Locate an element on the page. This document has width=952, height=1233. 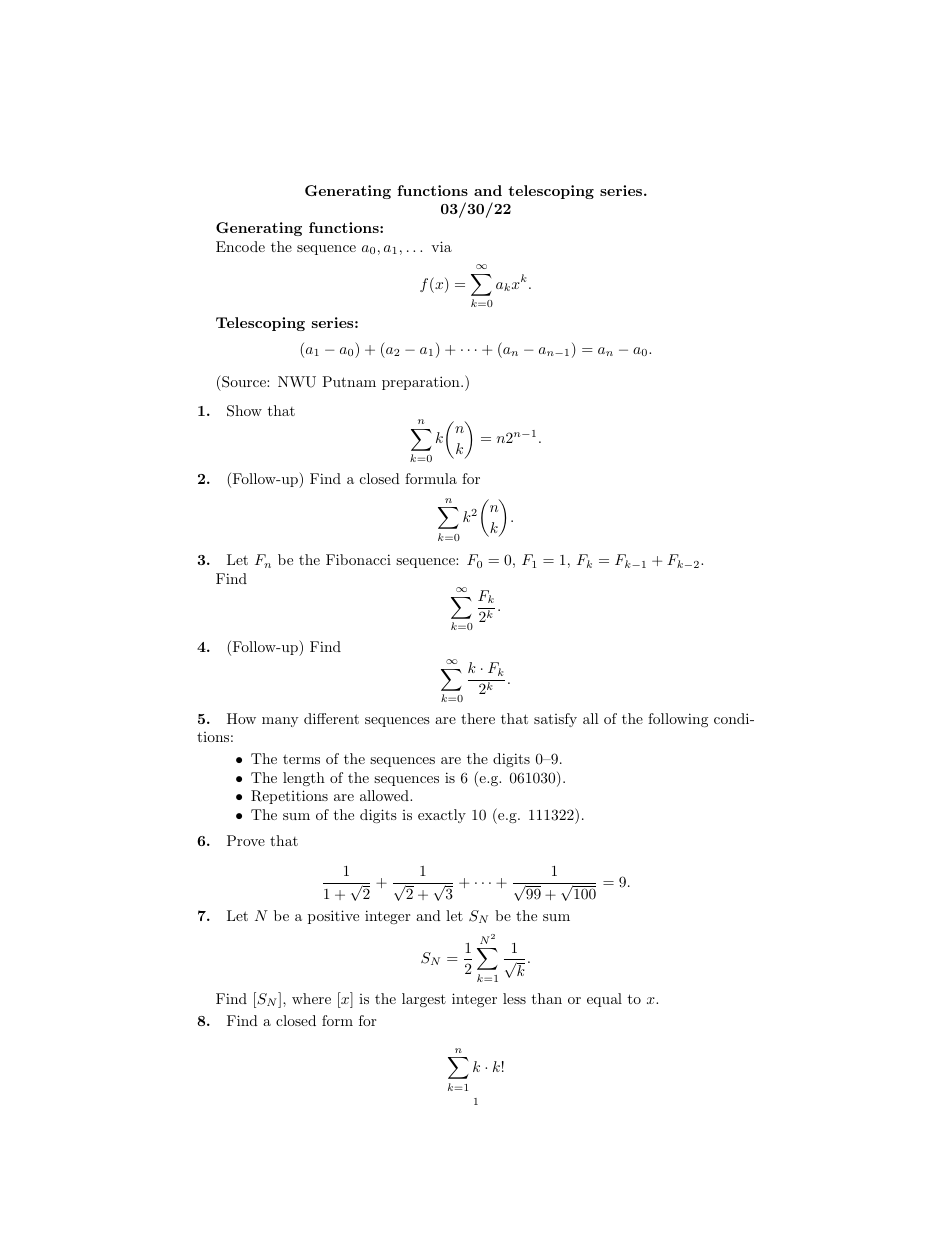
via is located at coordinates (441, 246).
